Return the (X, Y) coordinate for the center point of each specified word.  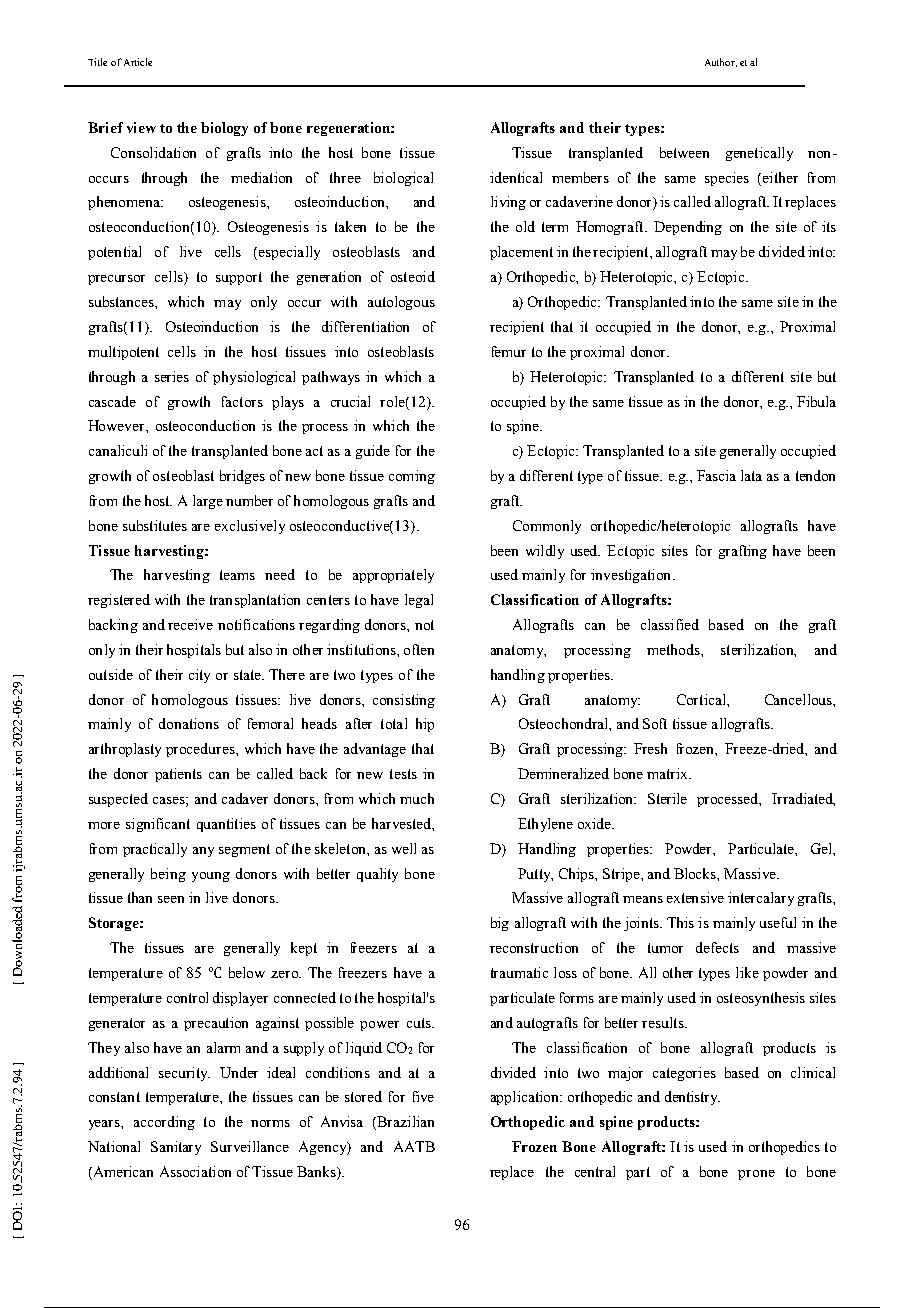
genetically (759, 154)
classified (670, 624)
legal (419, 601)
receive (190, 624)
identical (516, 177)
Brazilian (405, 1121)
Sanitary (176, 1148)
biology (224, 129)
